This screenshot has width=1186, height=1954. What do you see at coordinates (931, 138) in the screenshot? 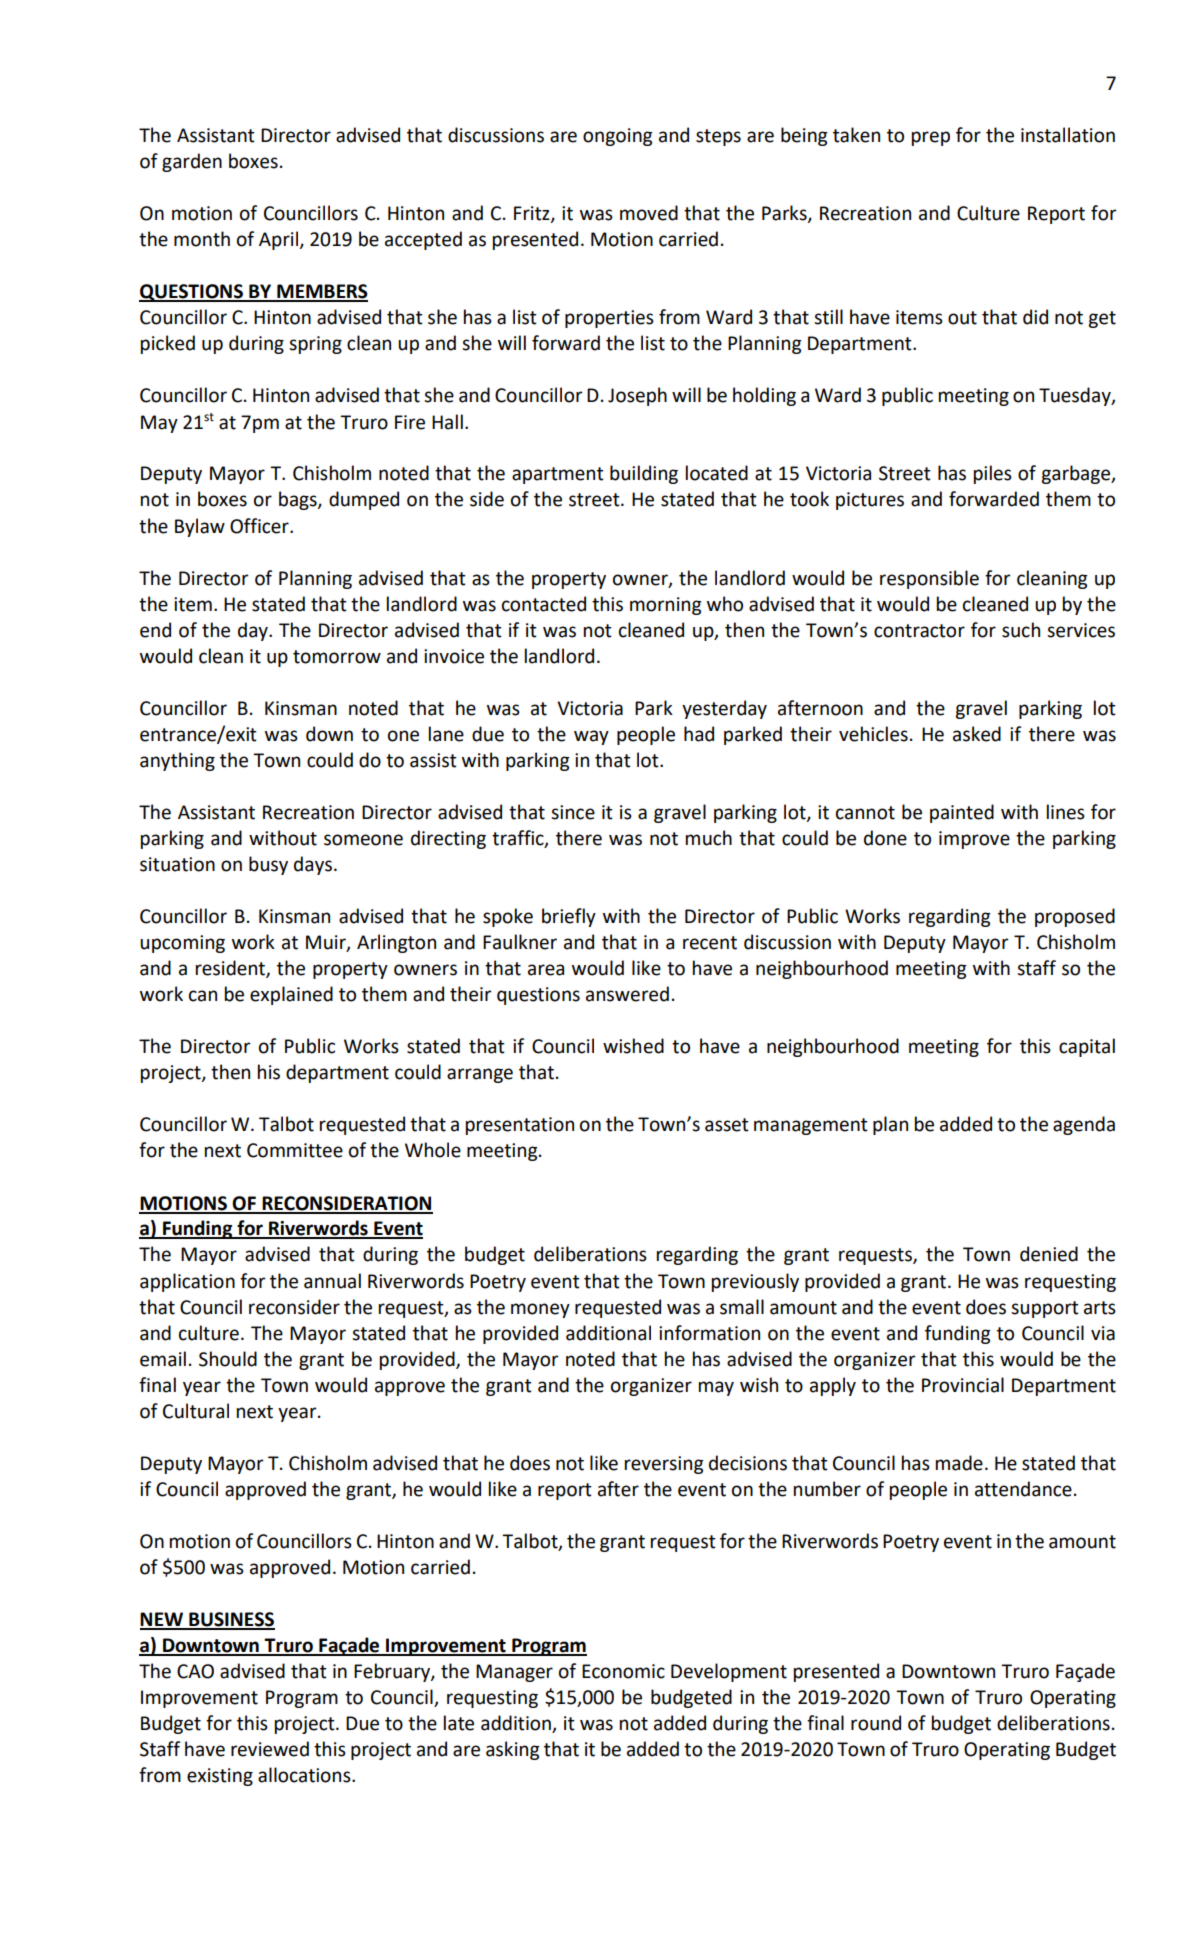
I see `prep` at bounding box center [931, 138].
